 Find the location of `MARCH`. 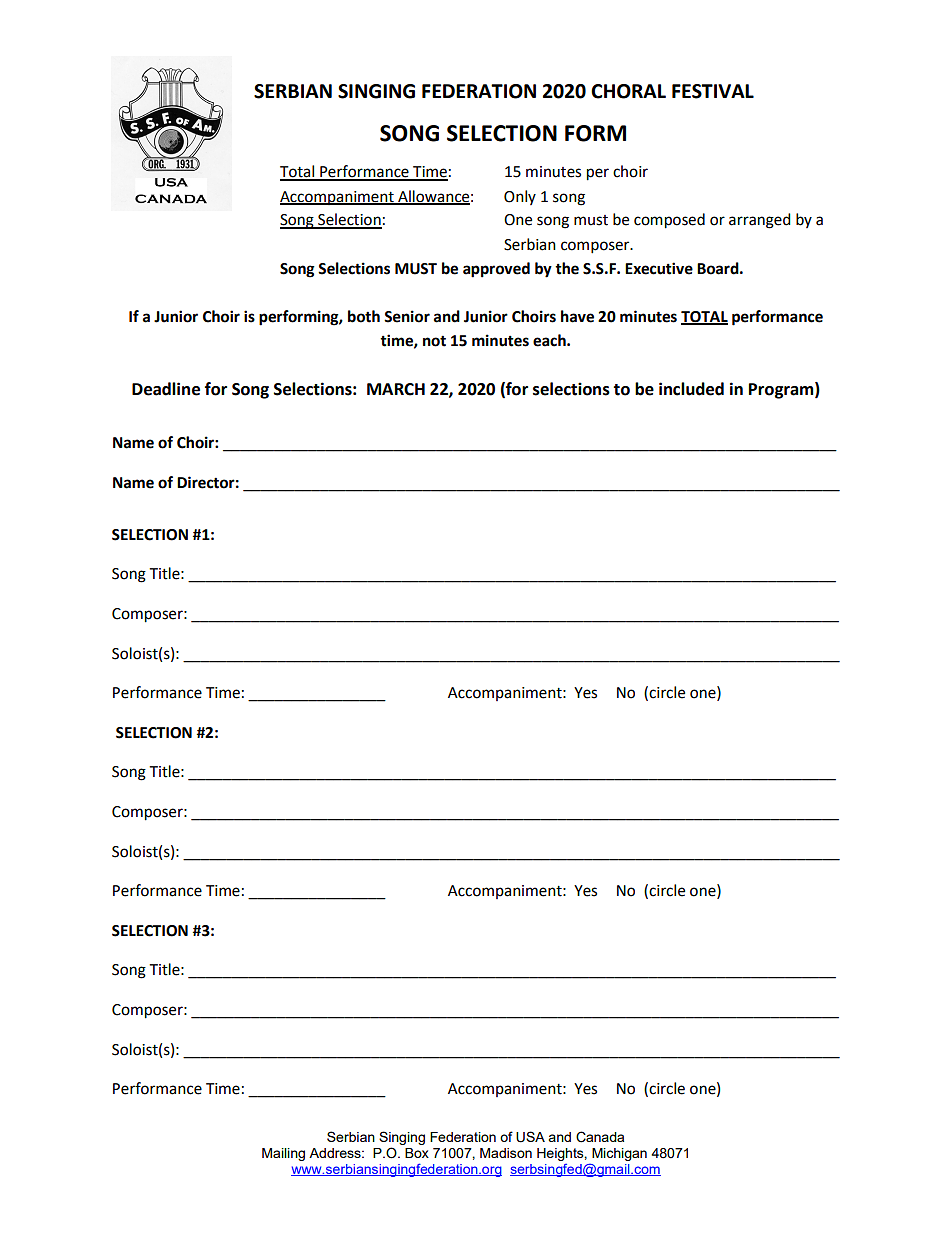

MARCH is located at coordinates (396, 389).
